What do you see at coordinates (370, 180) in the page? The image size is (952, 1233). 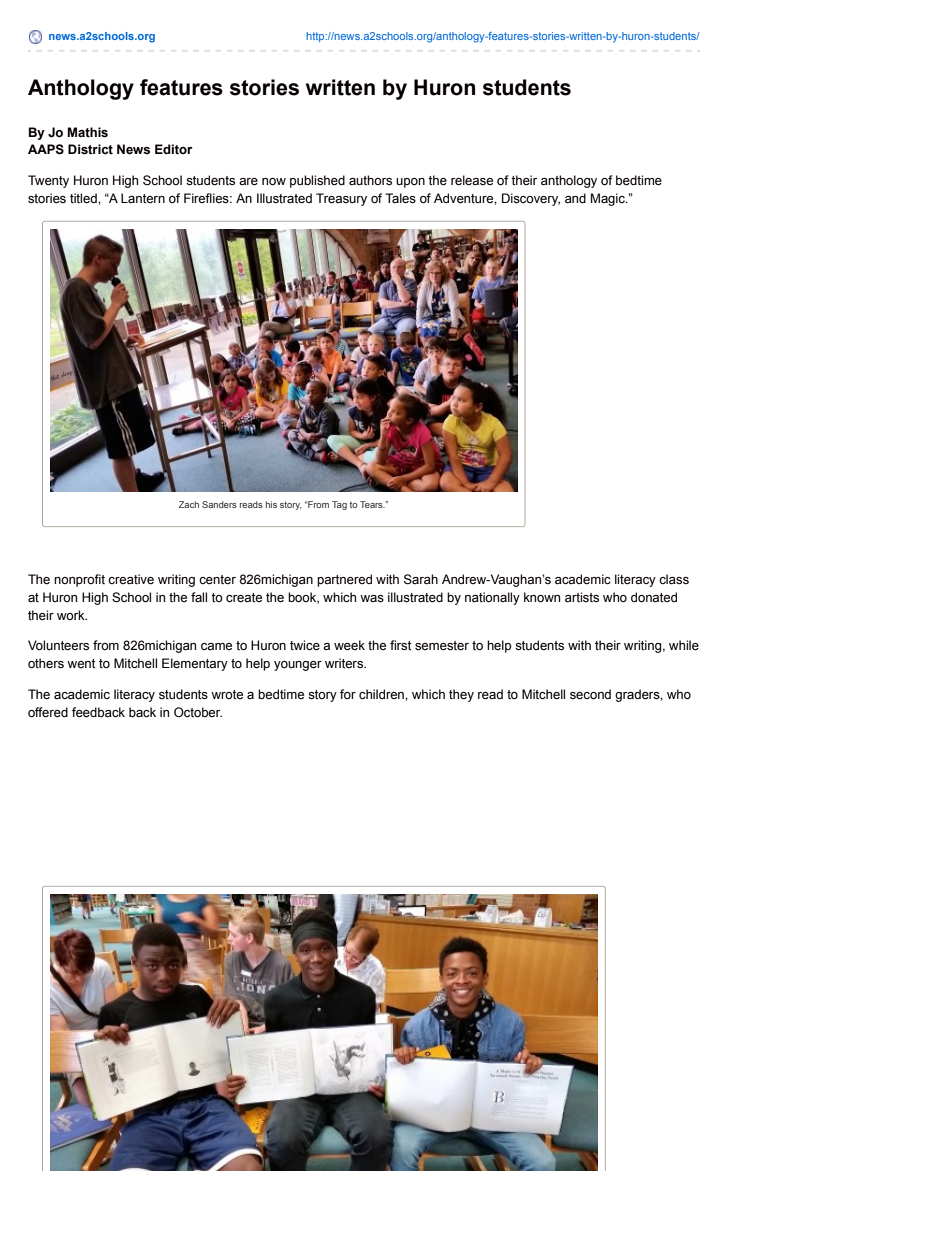 I see `authors` at bounding box center [370, 180].
